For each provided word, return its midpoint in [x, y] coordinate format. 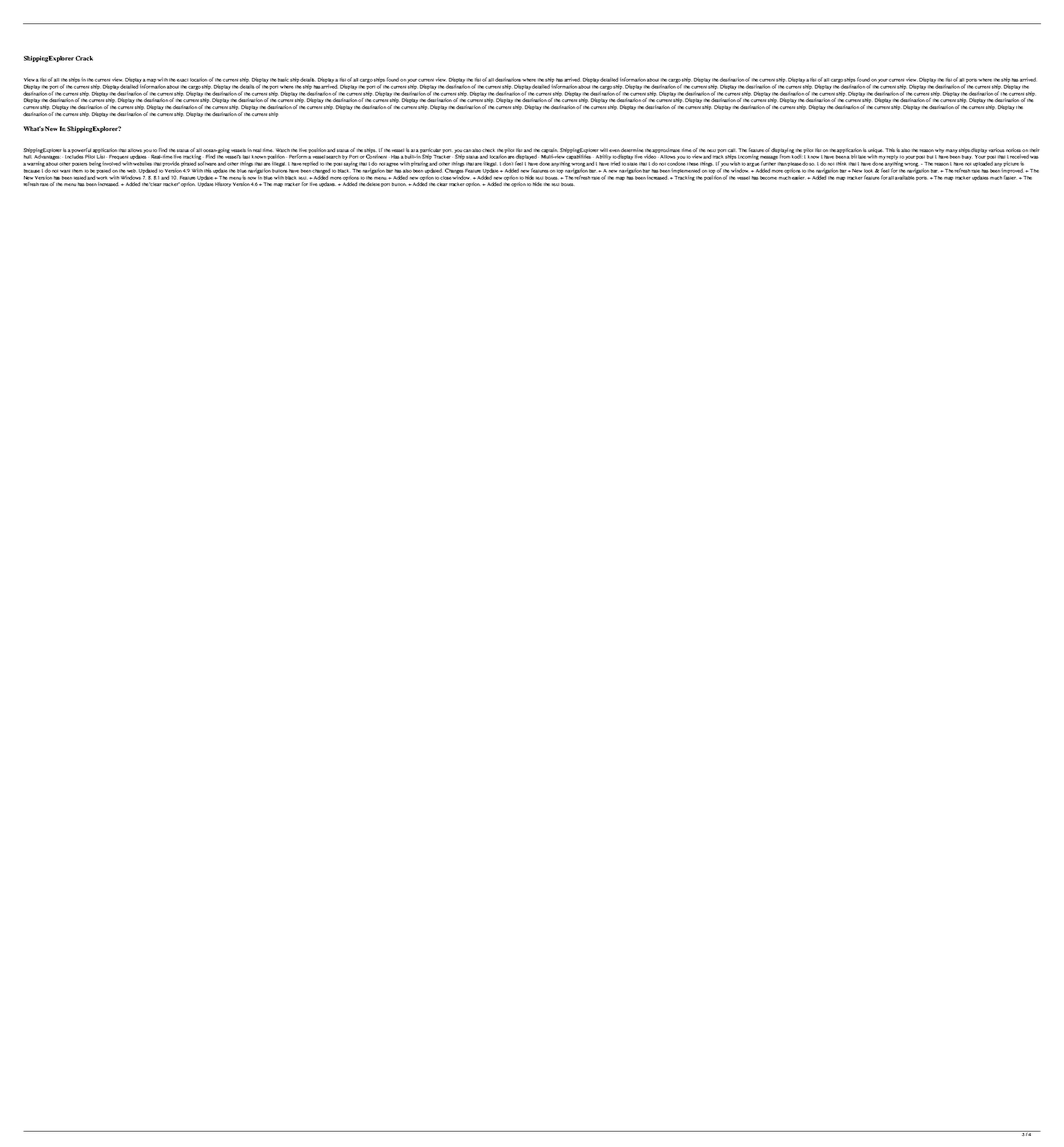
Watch [283, 150]
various [997, 150]
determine [632, 150]
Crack [84, 58]
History [223, 184]
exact [182, 80]
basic [283, 79]
